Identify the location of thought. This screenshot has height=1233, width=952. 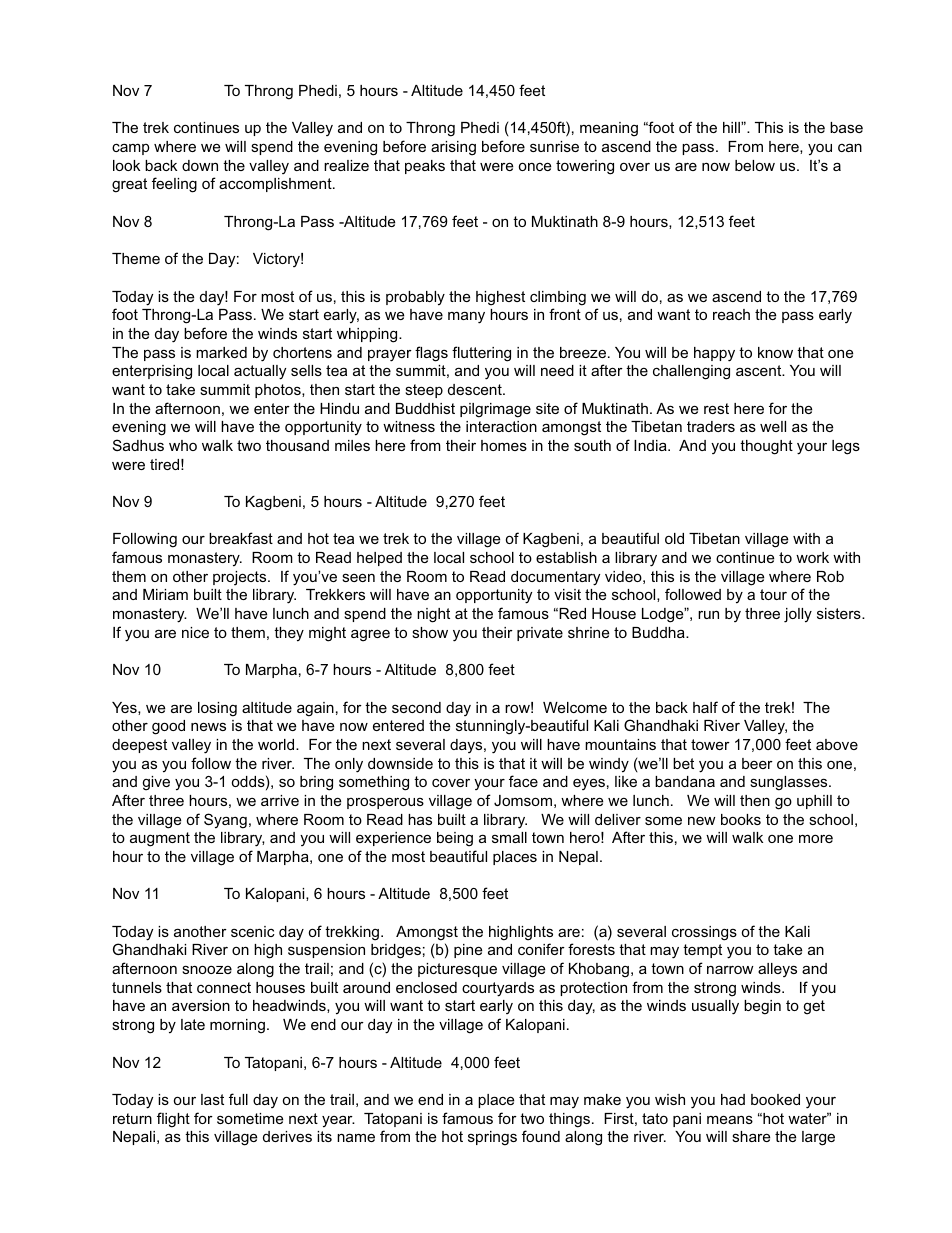
(766, 447).
